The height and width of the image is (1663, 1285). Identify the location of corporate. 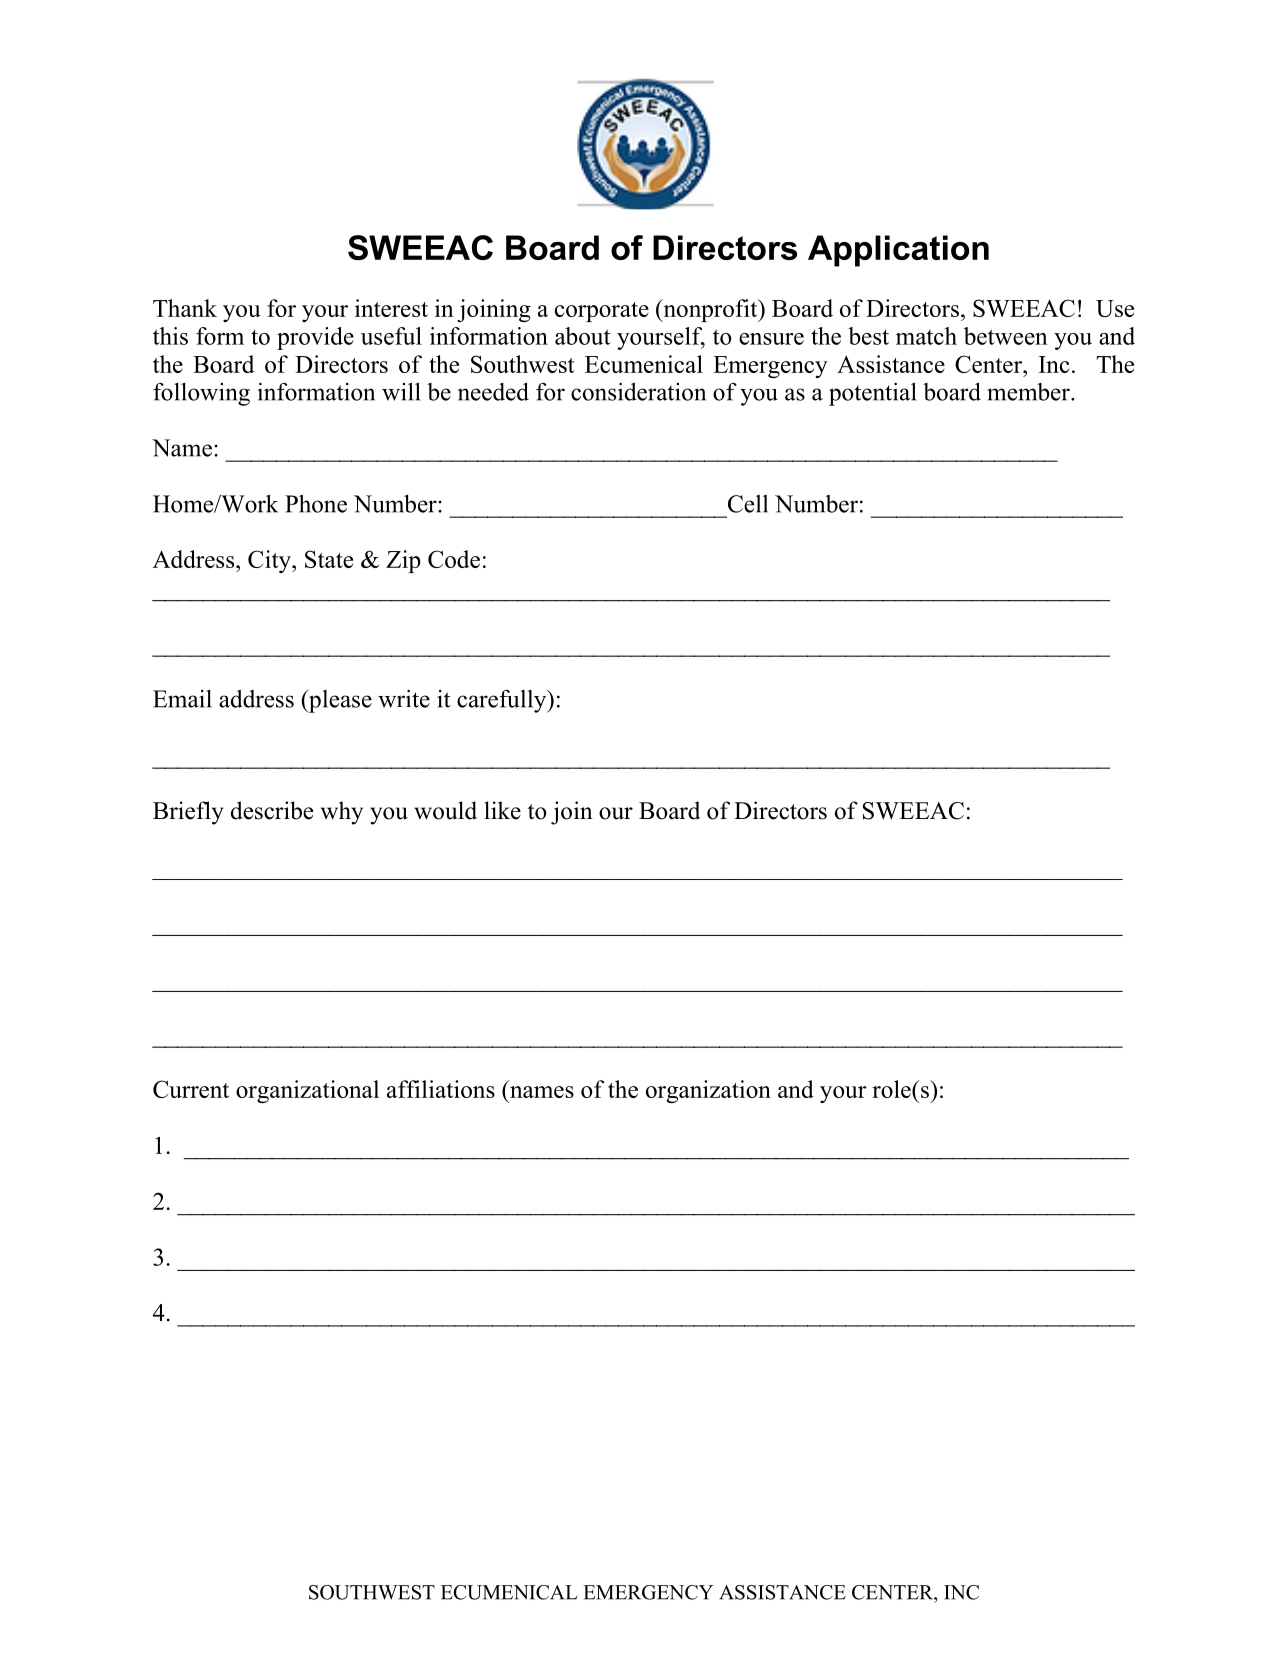
(602, 312).
